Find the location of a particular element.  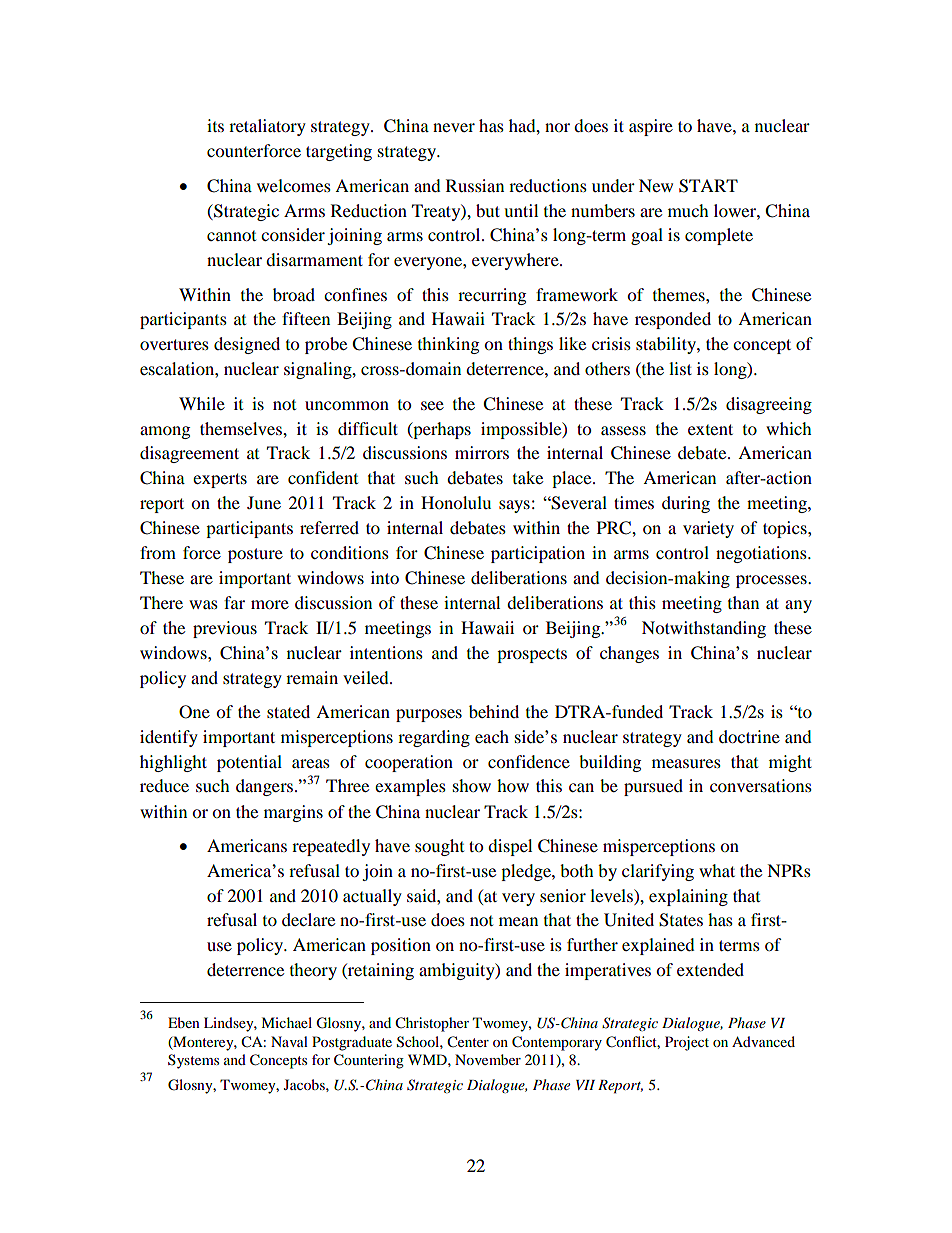

its is located at coordinates (215, 125).
